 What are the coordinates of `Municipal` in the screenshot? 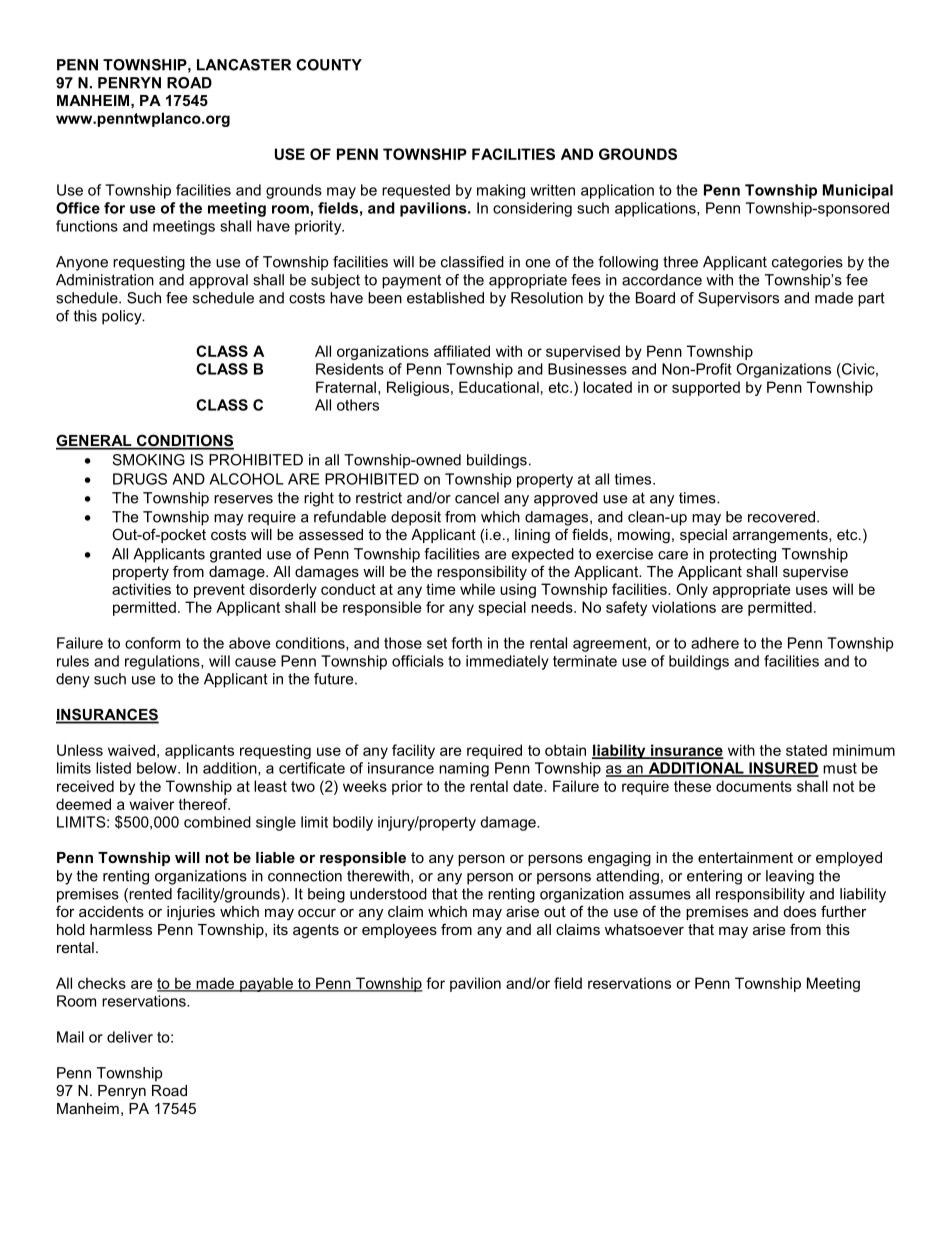 It's located at (858, 191).
